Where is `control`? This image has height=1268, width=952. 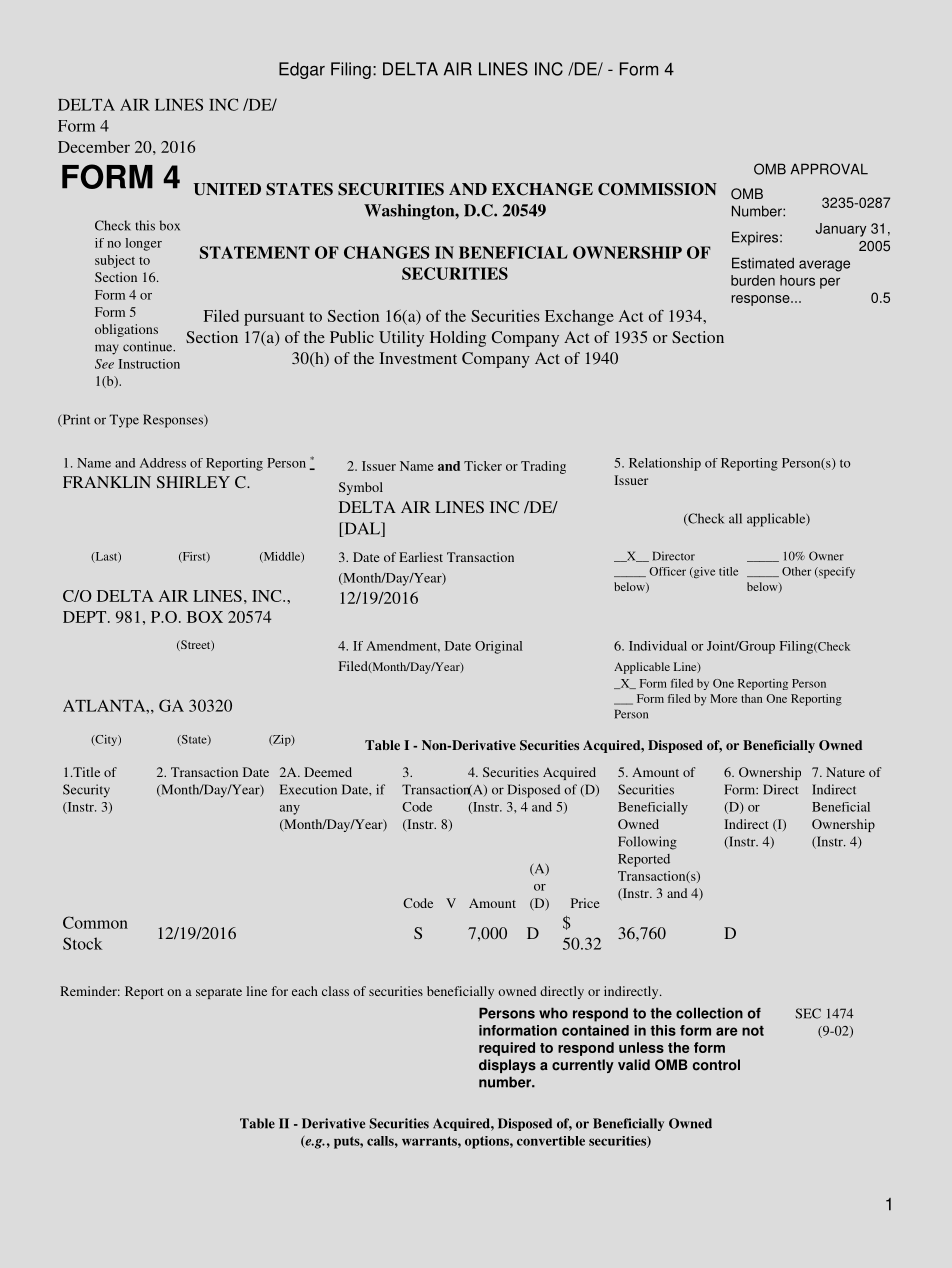
control is located at coordinates (716, 1065).
